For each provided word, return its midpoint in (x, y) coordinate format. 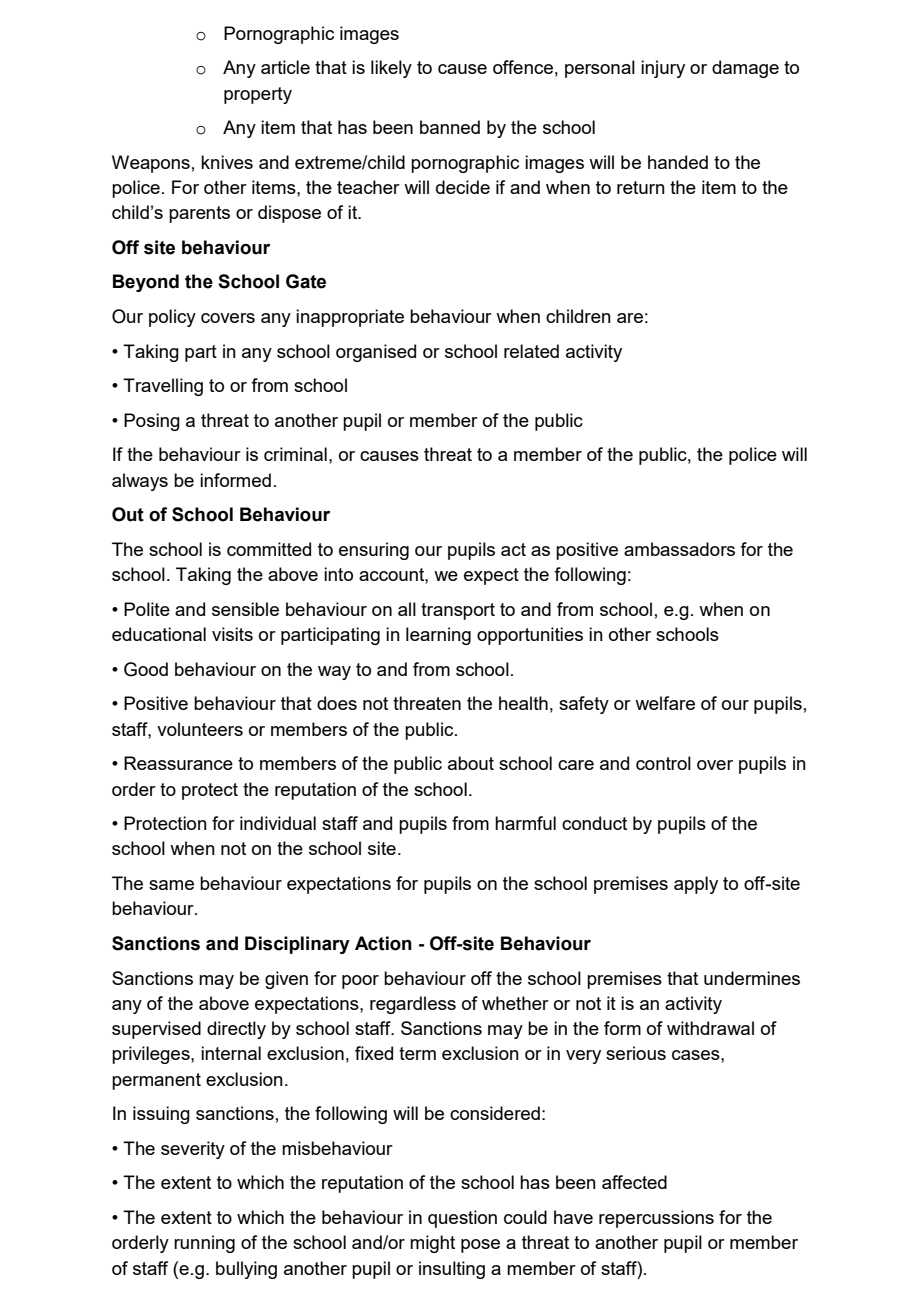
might (432, 1244)
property (258, 95)
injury (663, 69)
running (204, 1244)
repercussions (656, 1219)
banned (450, 127)
